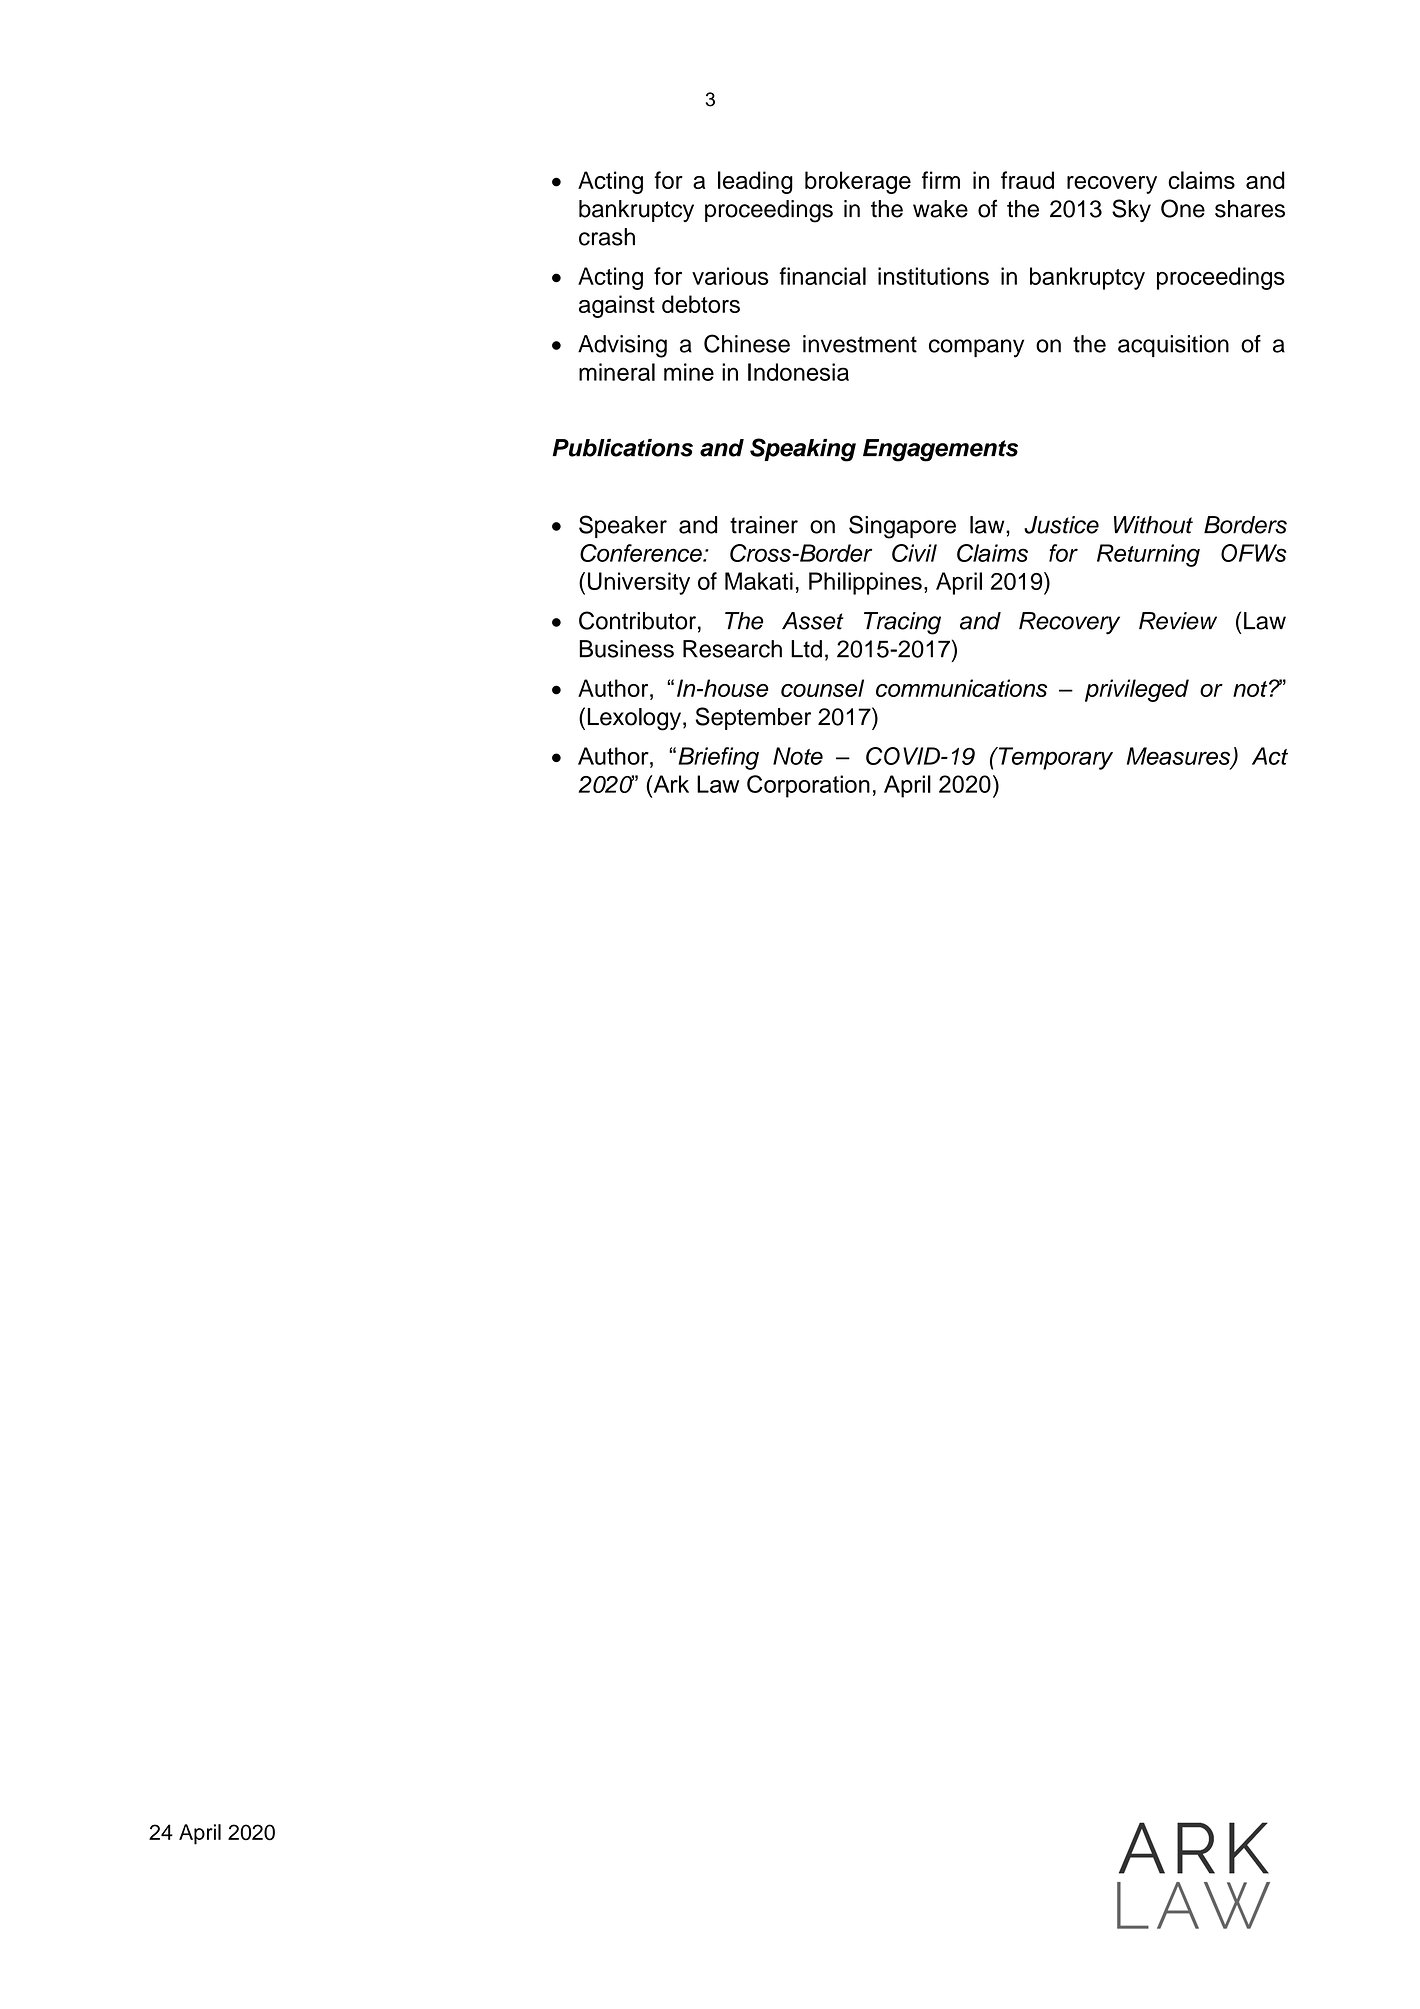 The width and height of the document is (1420, 2009). What do you see at coordinates (914, 553) in the document?
I see `Civil` at bounding box center [914, 553].
